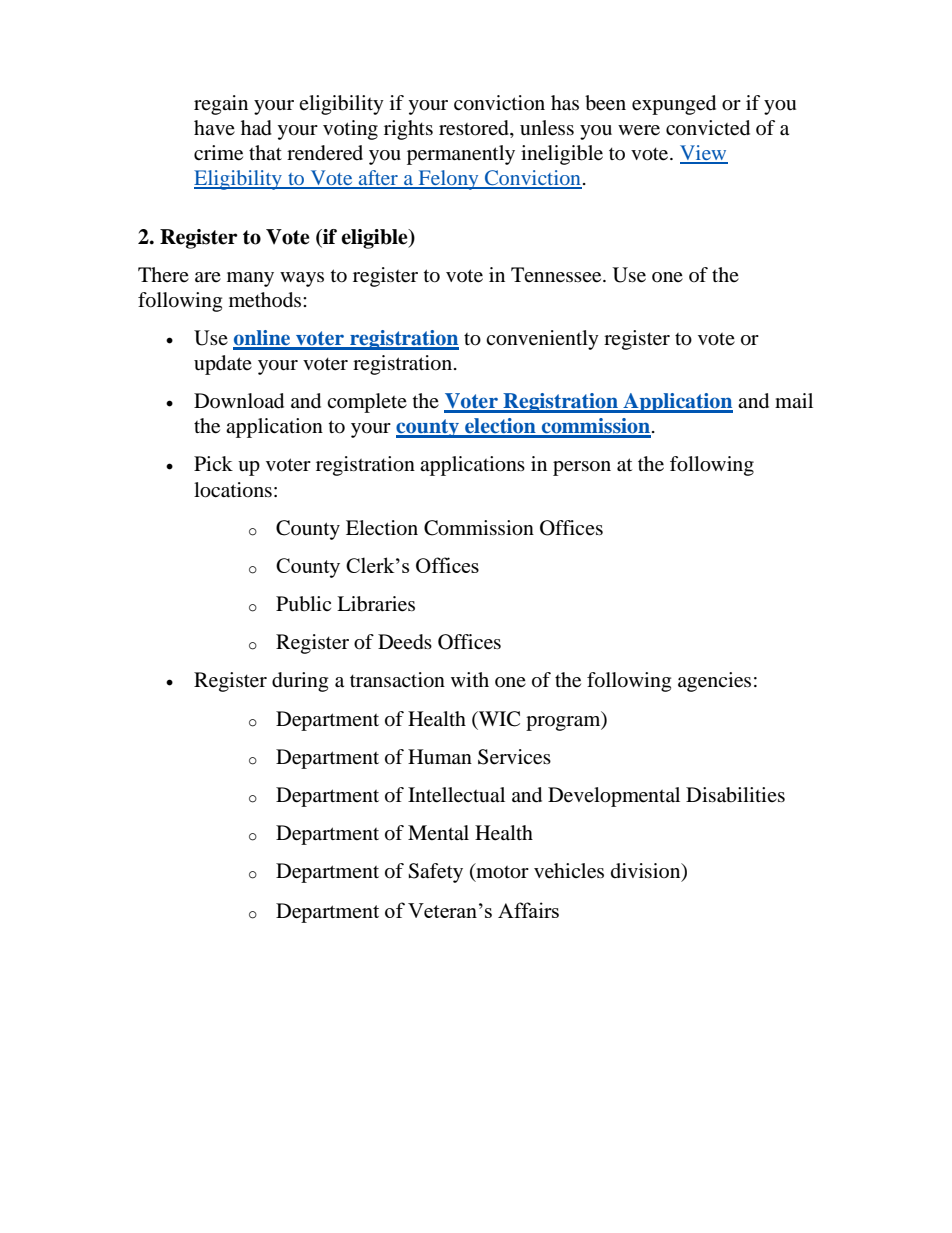  I want to click on Public, so click(303, 604).
